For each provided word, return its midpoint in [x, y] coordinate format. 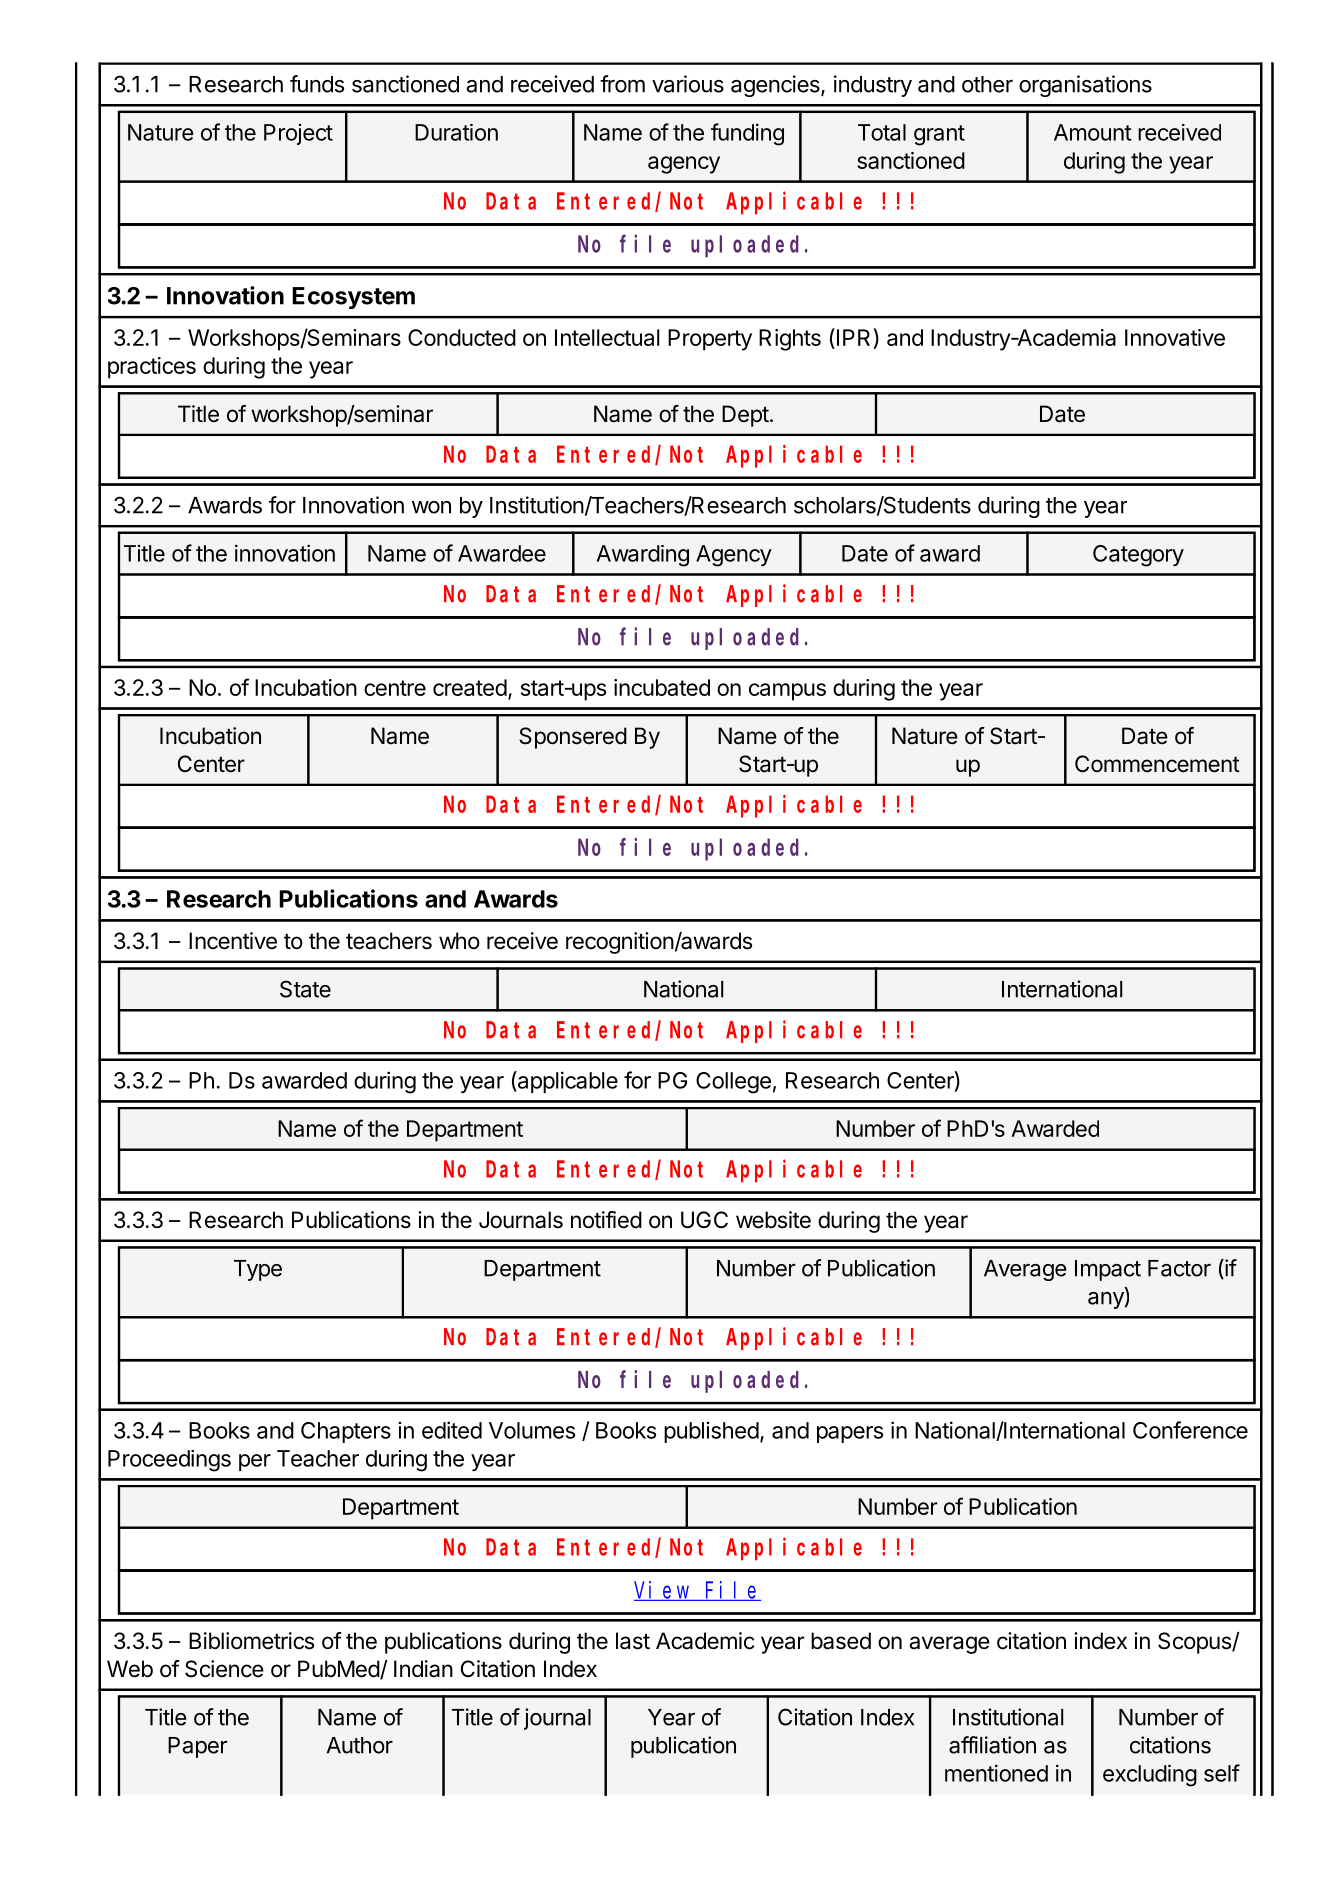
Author [360, 1745]
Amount [1092, 132]
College [733, 1083]
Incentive [233, 941]
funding [747, 134]
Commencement [1157, 764]
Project [298, 134]
